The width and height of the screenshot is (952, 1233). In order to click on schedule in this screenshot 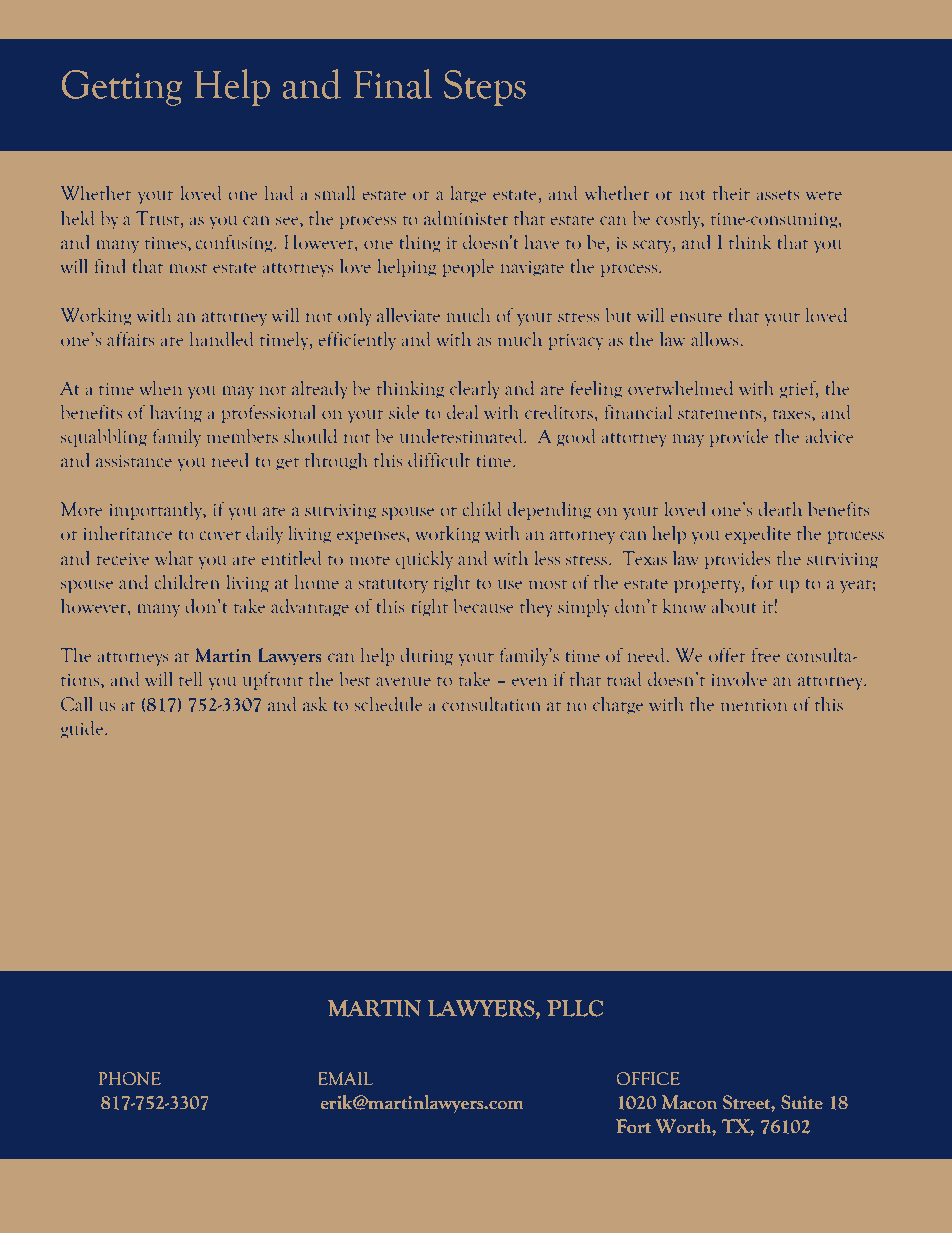, I will do `click(389, 704)`.
